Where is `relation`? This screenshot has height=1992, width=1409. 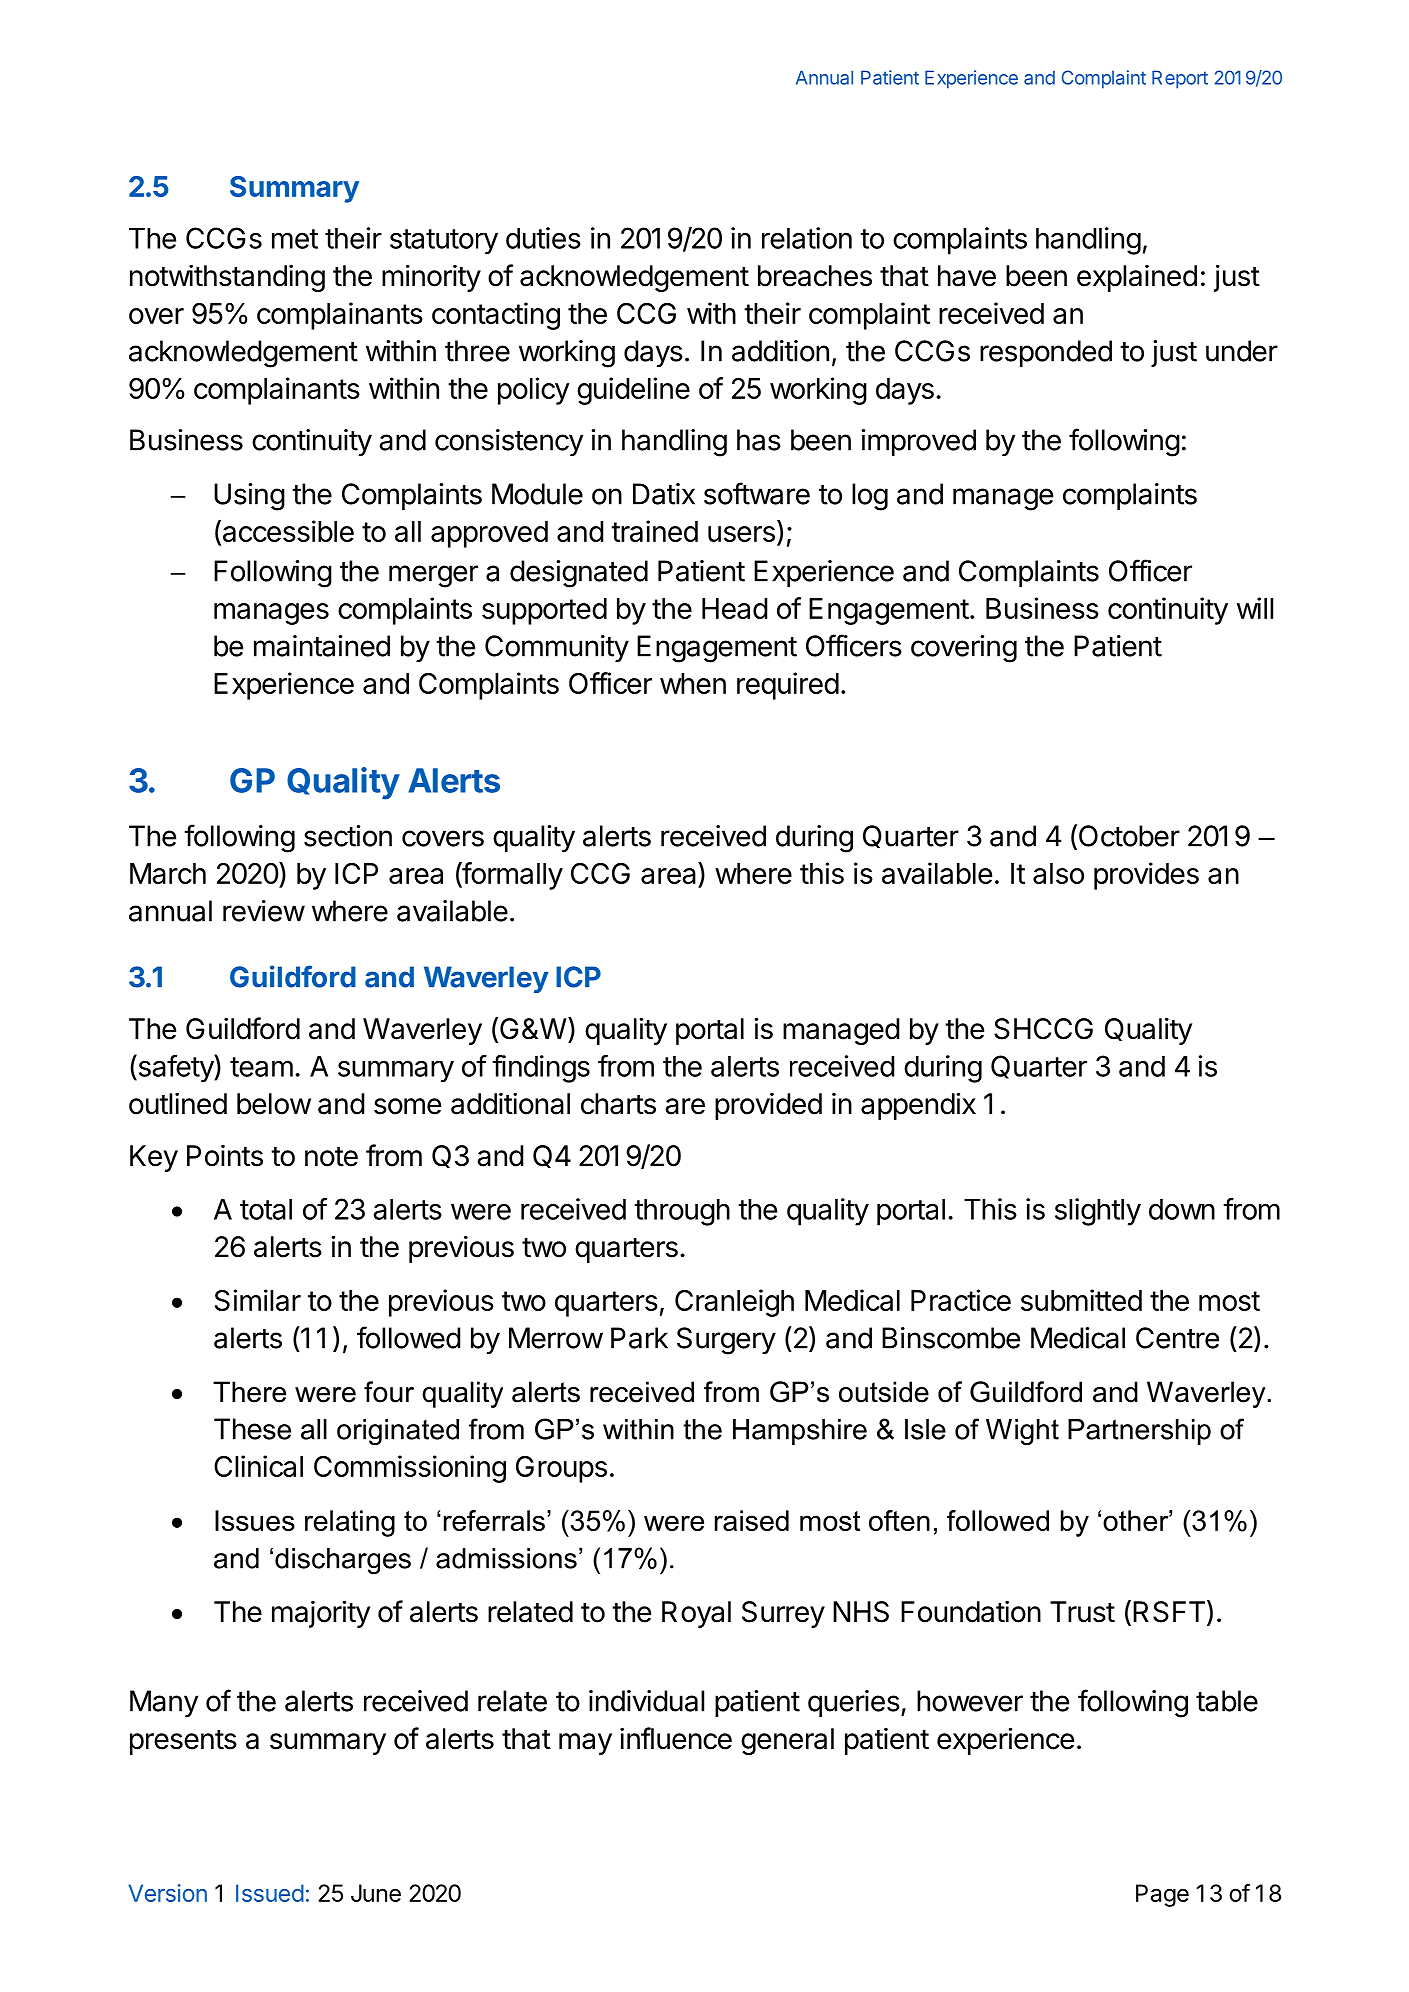 relation is located at coordinates (807, 238).
